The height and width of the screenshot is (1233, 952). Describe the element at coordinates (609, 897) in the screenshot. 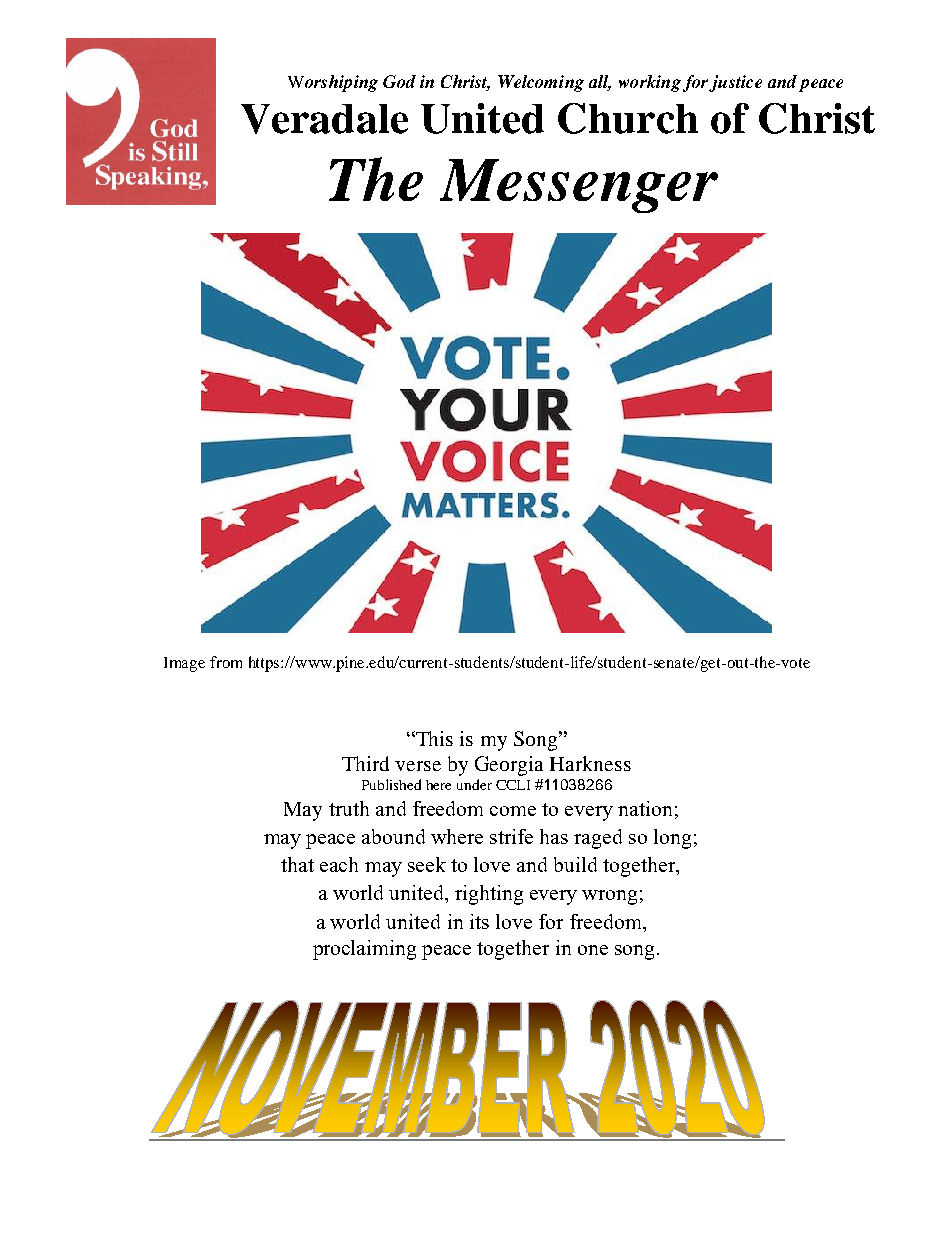

I see `wrong` at that location.
